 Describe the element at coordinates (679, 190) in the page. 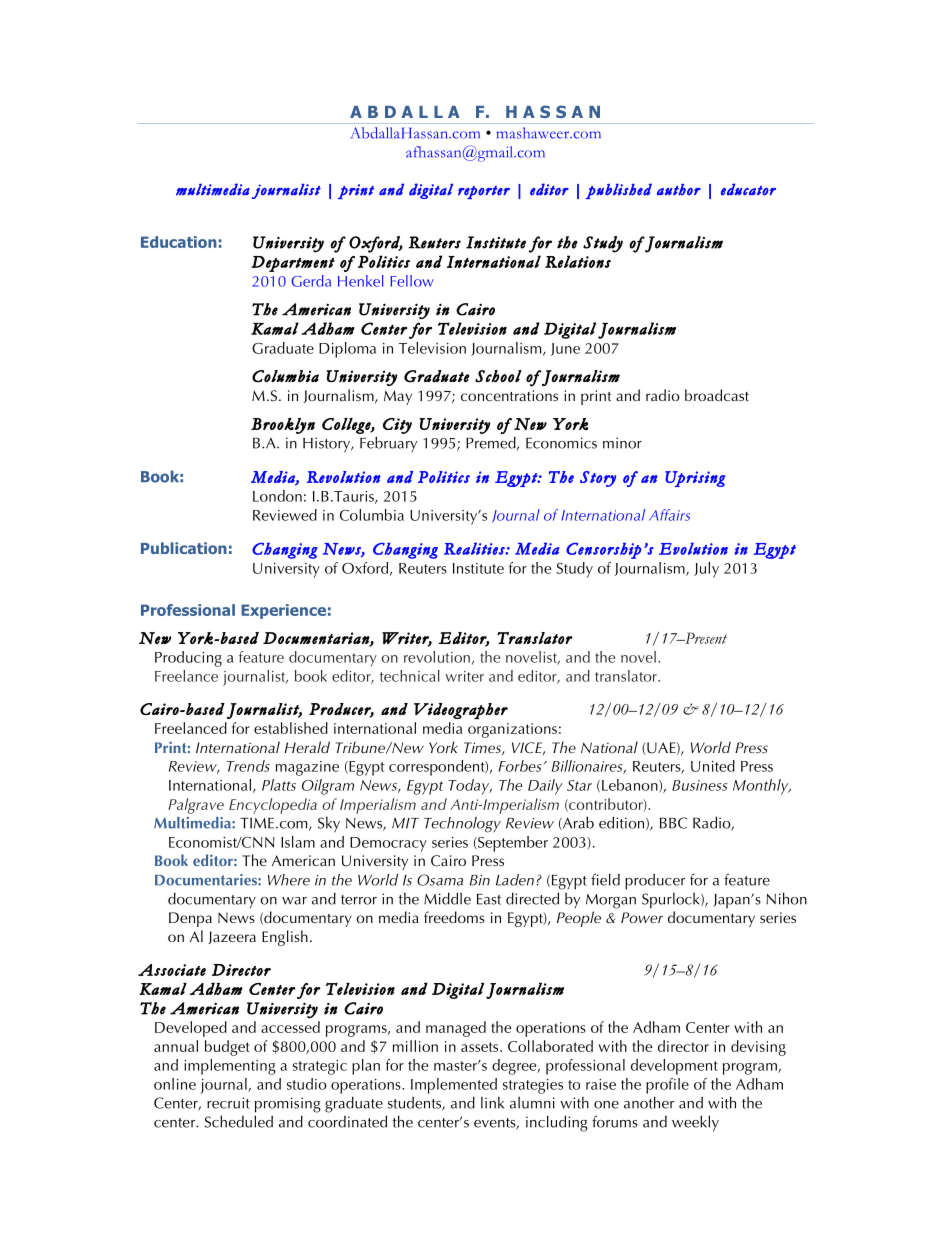

I see `author` at that location.
